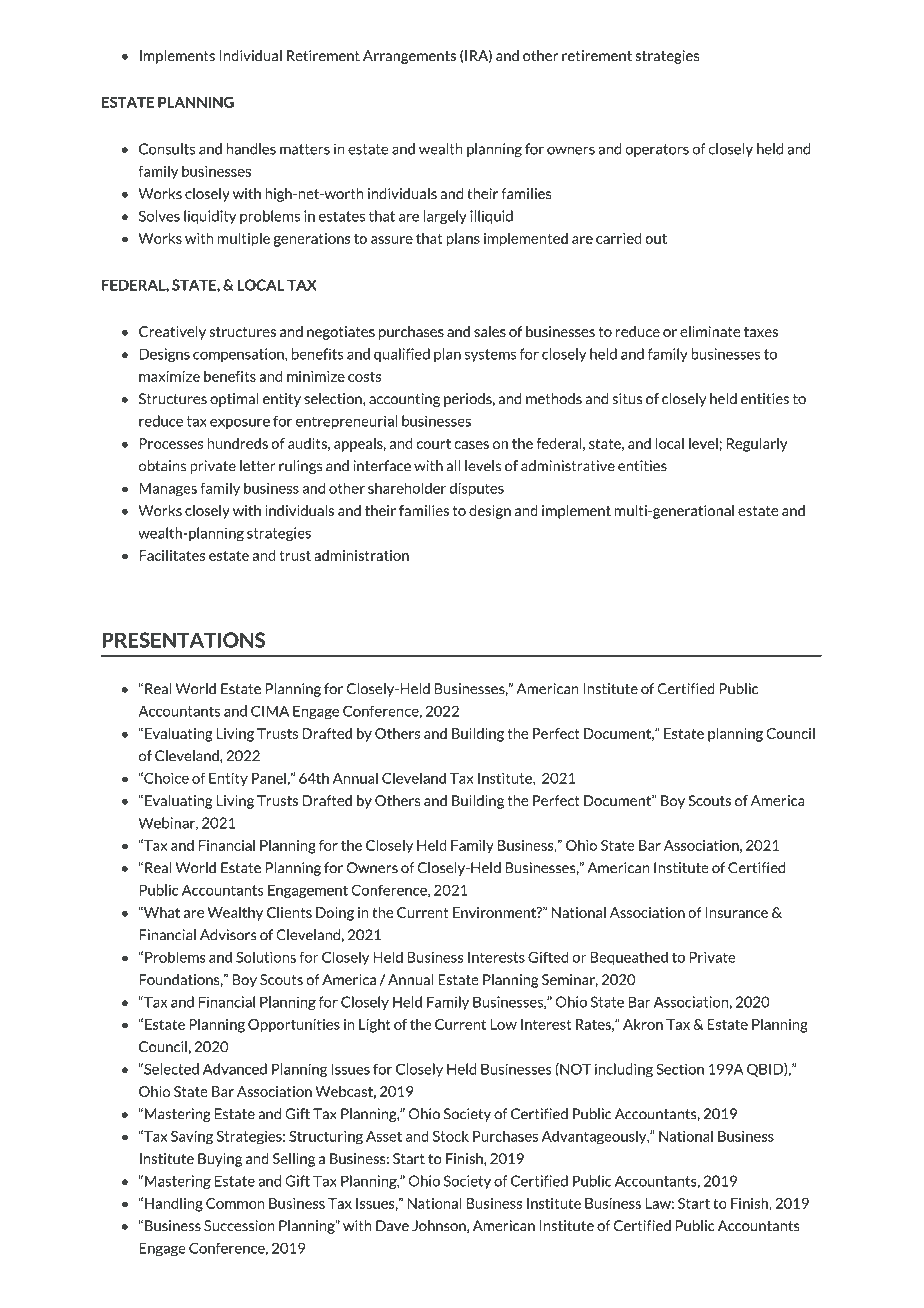 The height and width of the screenshot is (1308, 924). Describe the element at coordinates (737, 912) in the screenshot. I see `Insurance` at that location.
